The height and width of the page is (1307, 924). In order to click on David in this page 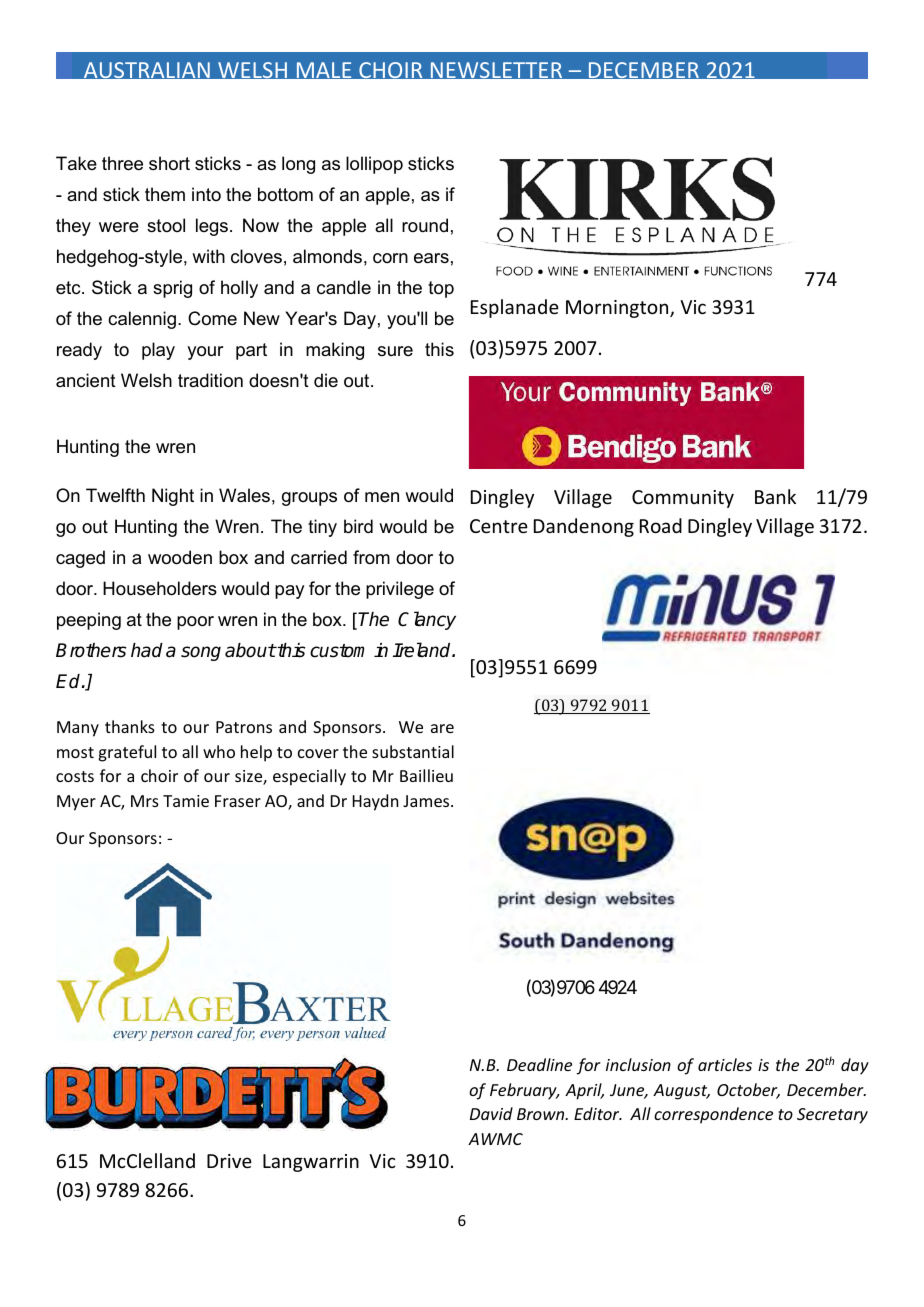, I will do `click(491, 1113)`.
